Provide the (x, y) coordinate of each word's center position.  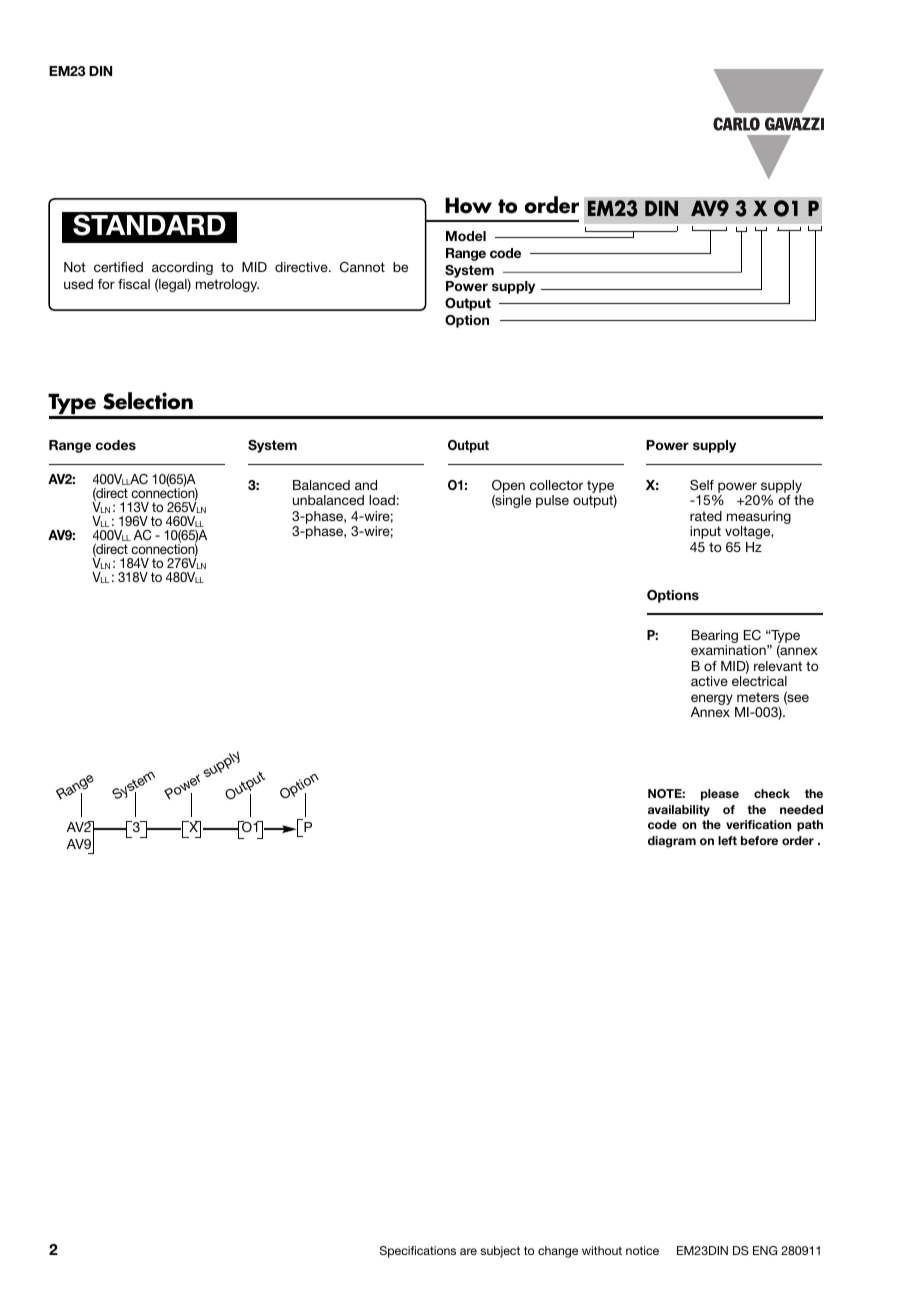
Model (466, 236)
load (382, 500)
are (468, 1251)
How (468, 205)
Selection (148, 401)
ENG (765, 1250)
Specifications (418, 1252)
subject (500, 1252)
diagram (672, 842)
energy (712, 701)
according (182, 268)
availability (679, 811)
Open (508, 486)
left (727, 840)
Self (702, 485)
